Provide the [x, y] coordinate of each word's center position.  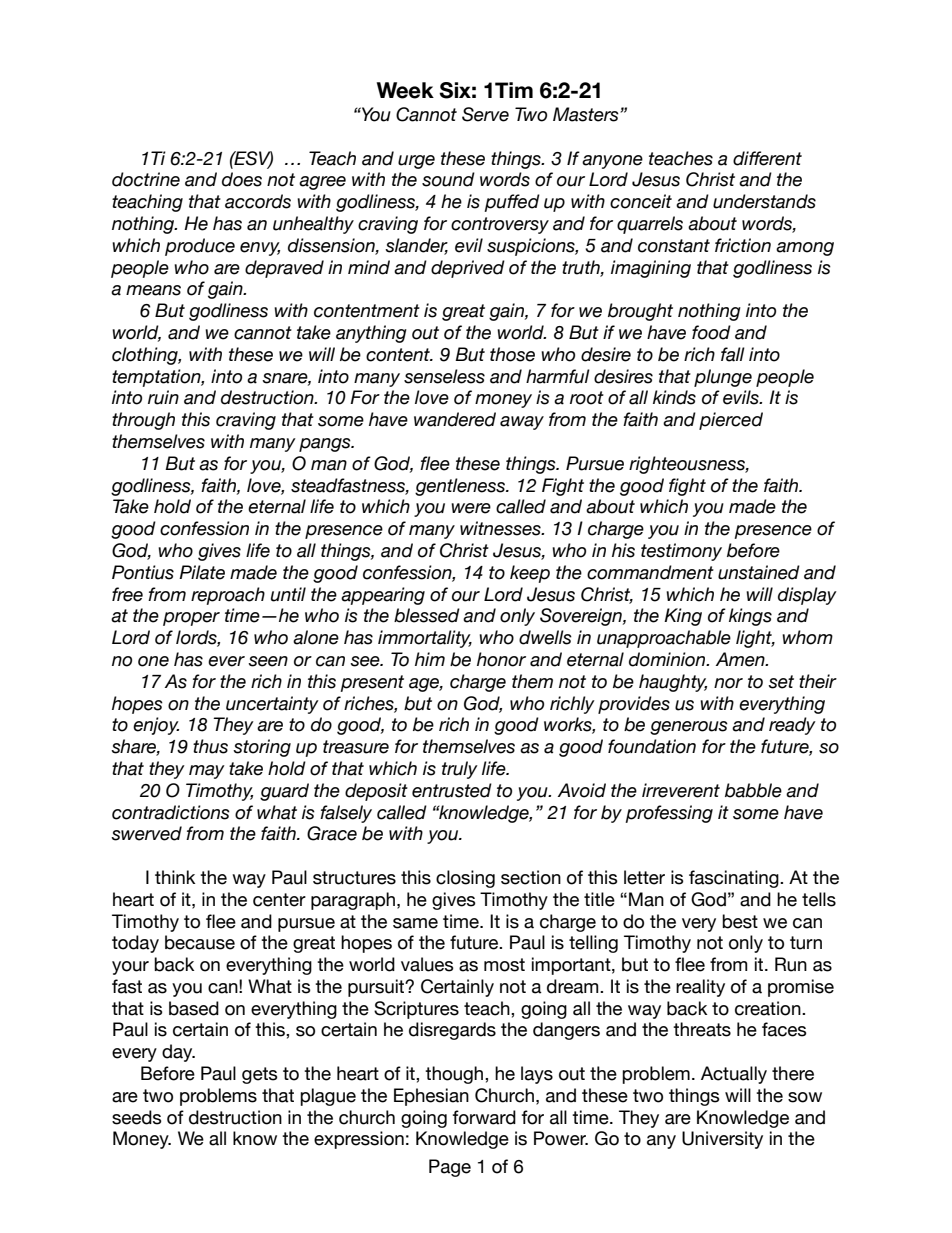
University [722, 1140]
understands [764, 201]
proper [191, 619]
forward [484, 1117]
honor [501, 659]
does [242, 179]
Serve [485, 114]
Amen [741, 659]
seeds [137, 1117]
